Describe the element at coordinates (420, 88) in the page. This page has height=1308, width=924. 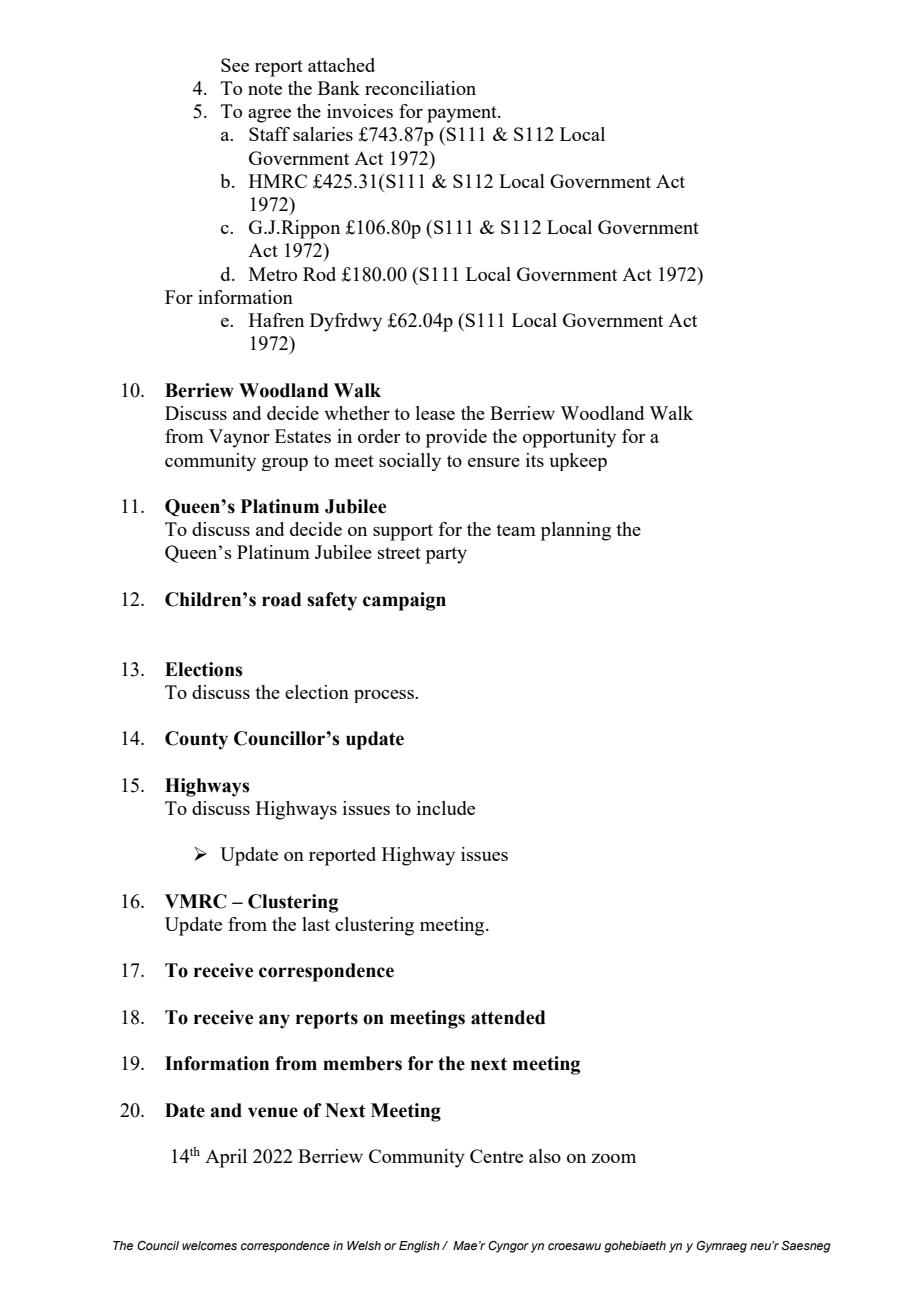
I see `reconciliation` at that location.
